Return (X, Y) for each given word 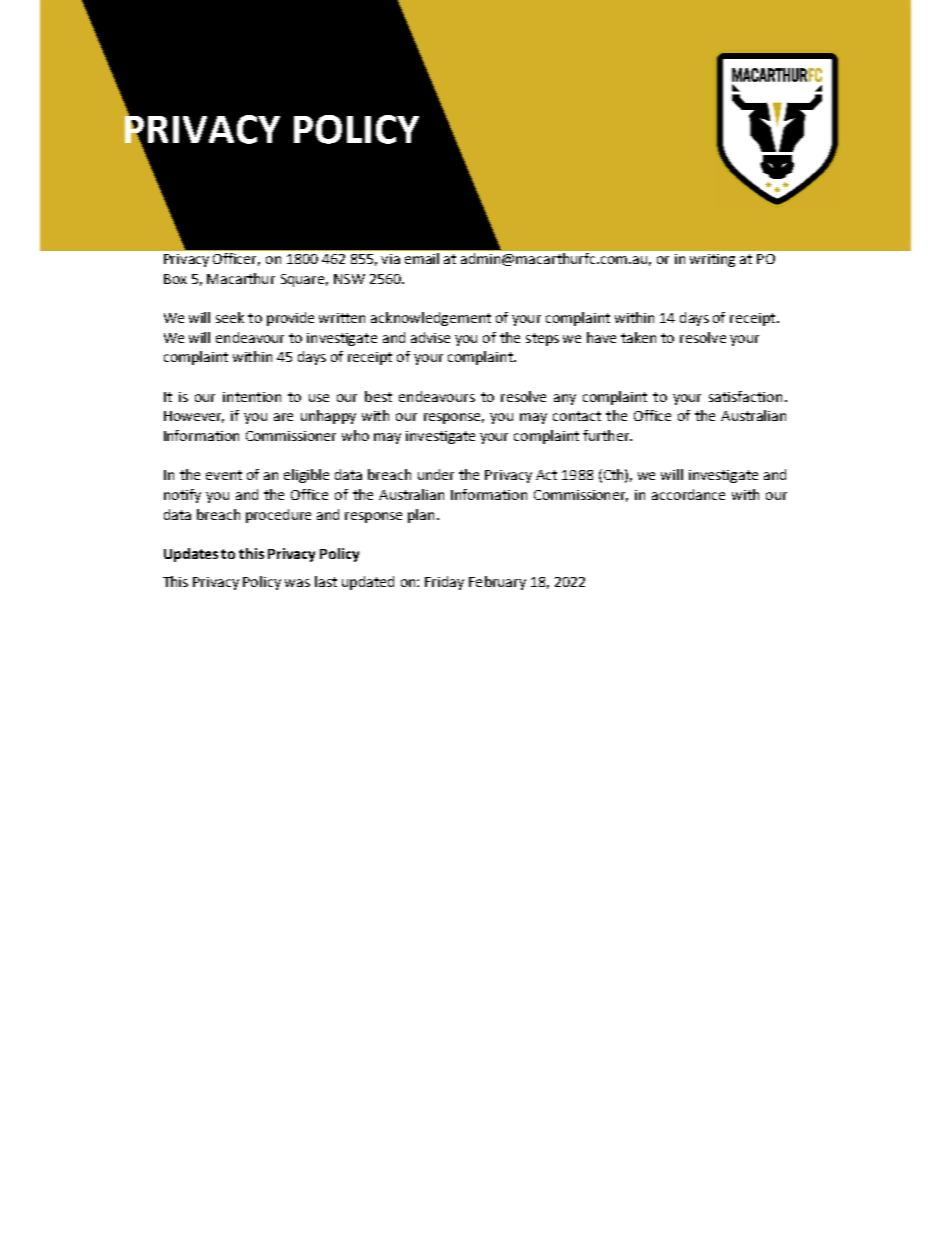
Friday (444, 583)
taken (638, 337)
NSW (349, 279)
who (355, 435)
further (607, 435)
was (297, 583)
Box (175, 279)
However (194, 417)
